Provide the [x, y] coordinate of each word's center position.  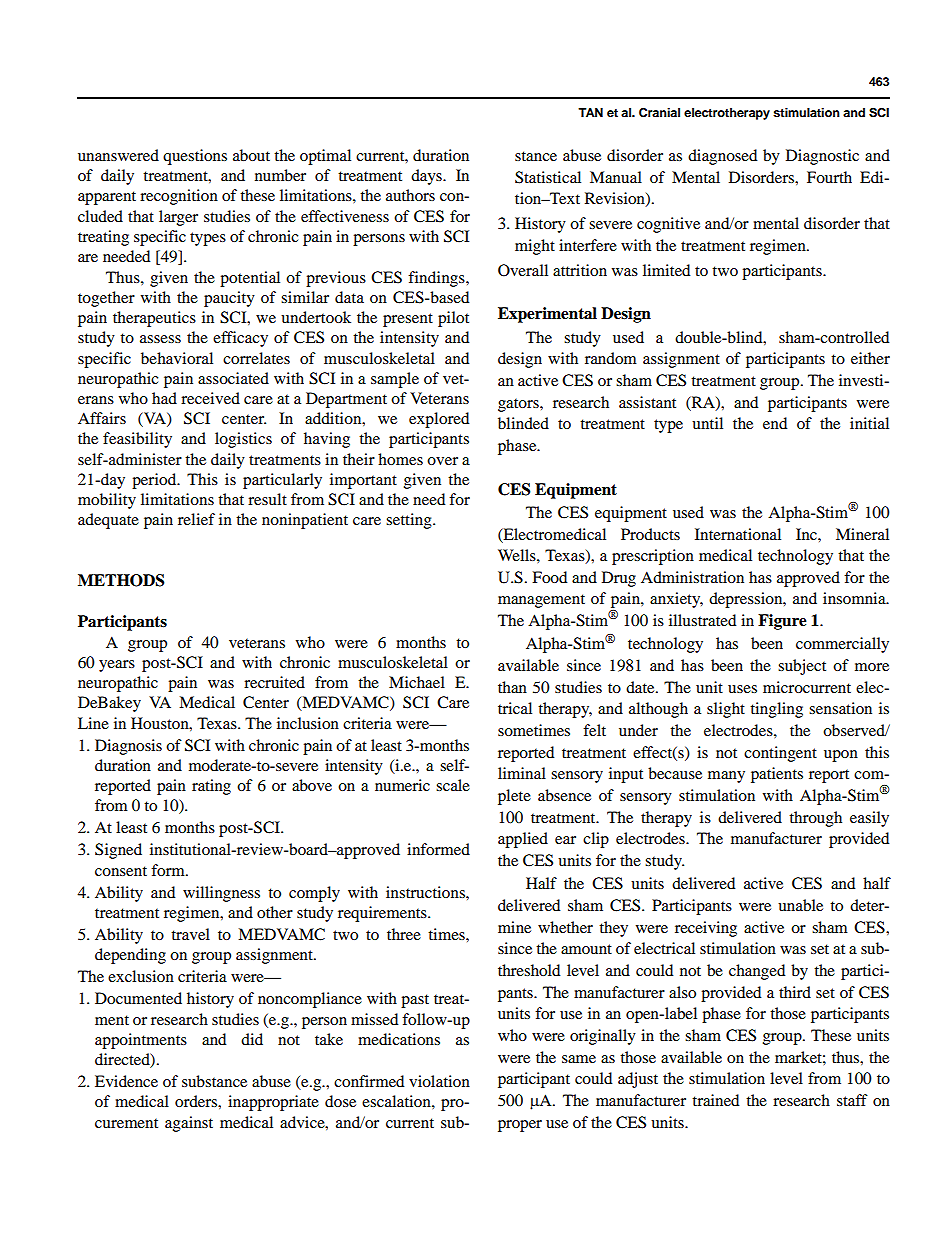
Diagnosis [128, 747]
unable [800, 905]
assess [160, 339]
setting [410, 521]
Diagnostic [822, 157]
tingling [776, 710]
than [512, 687]
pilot [453, 319]
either [870, 358]
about [251, 155]
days [427, 177]
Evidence [126, 1081]
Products [650, 534]
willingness [221, 894]
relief [196, 519]
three [404, 934]
